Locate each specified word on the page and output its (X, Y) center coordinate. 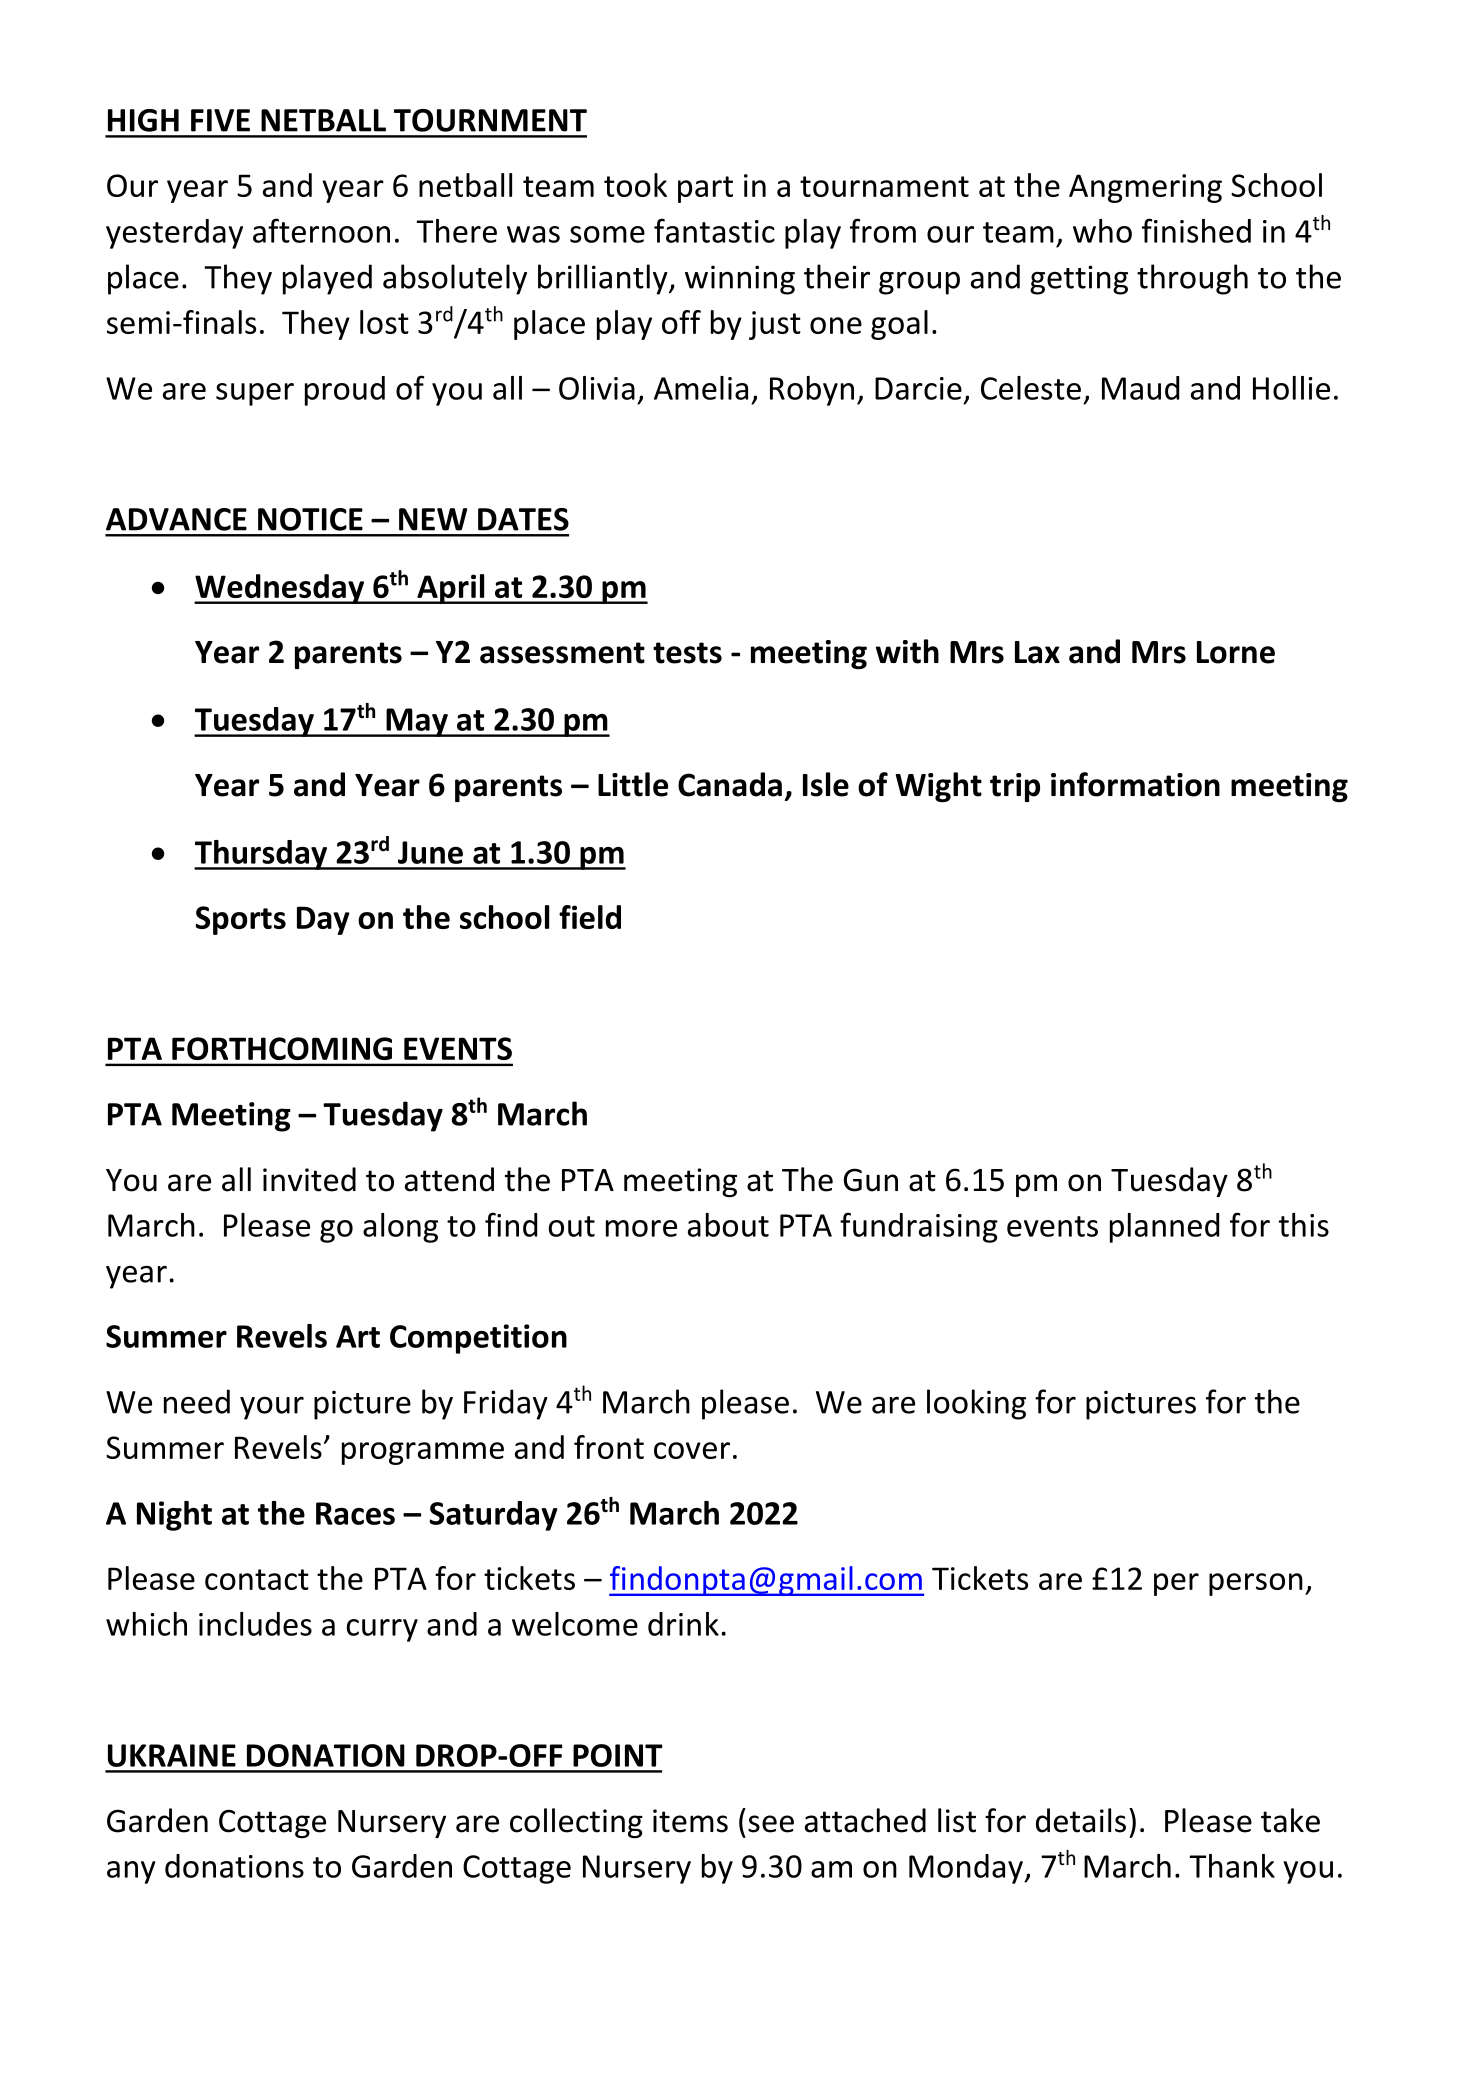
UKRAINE (172, 1755)
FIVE (220, 120)
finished (1196, 230)
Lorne (1236, 652)
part (705, 189)
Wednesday (280, 589)
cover (692, 1450)
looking (976, 1404)
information (1135, 784)
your (272, 1408)
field (590, 917)
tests (687, 653)
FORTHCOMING (282, 1048)
